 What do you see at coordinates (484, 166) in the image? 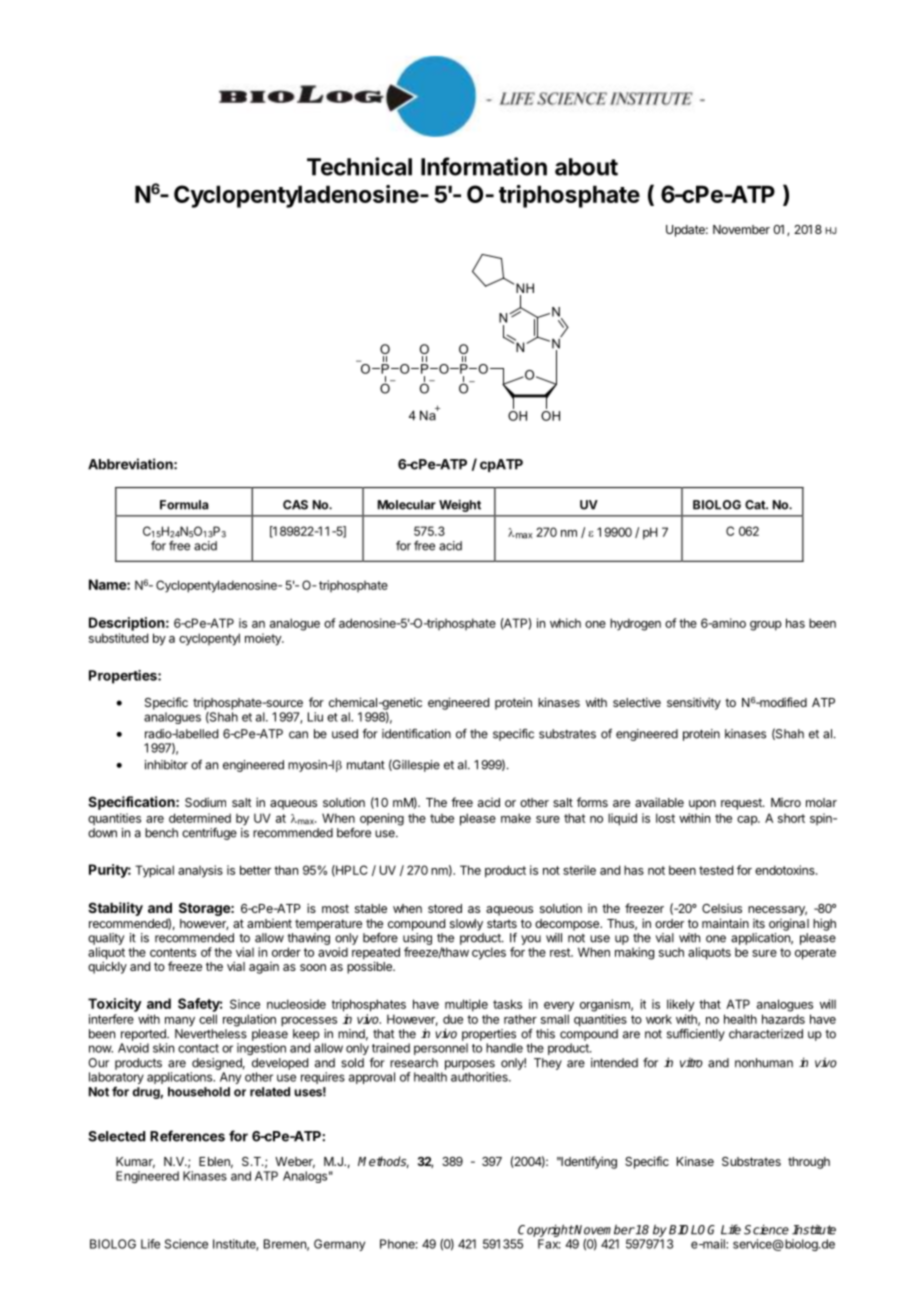
I see `Information` at bounding box center [484, 166].
